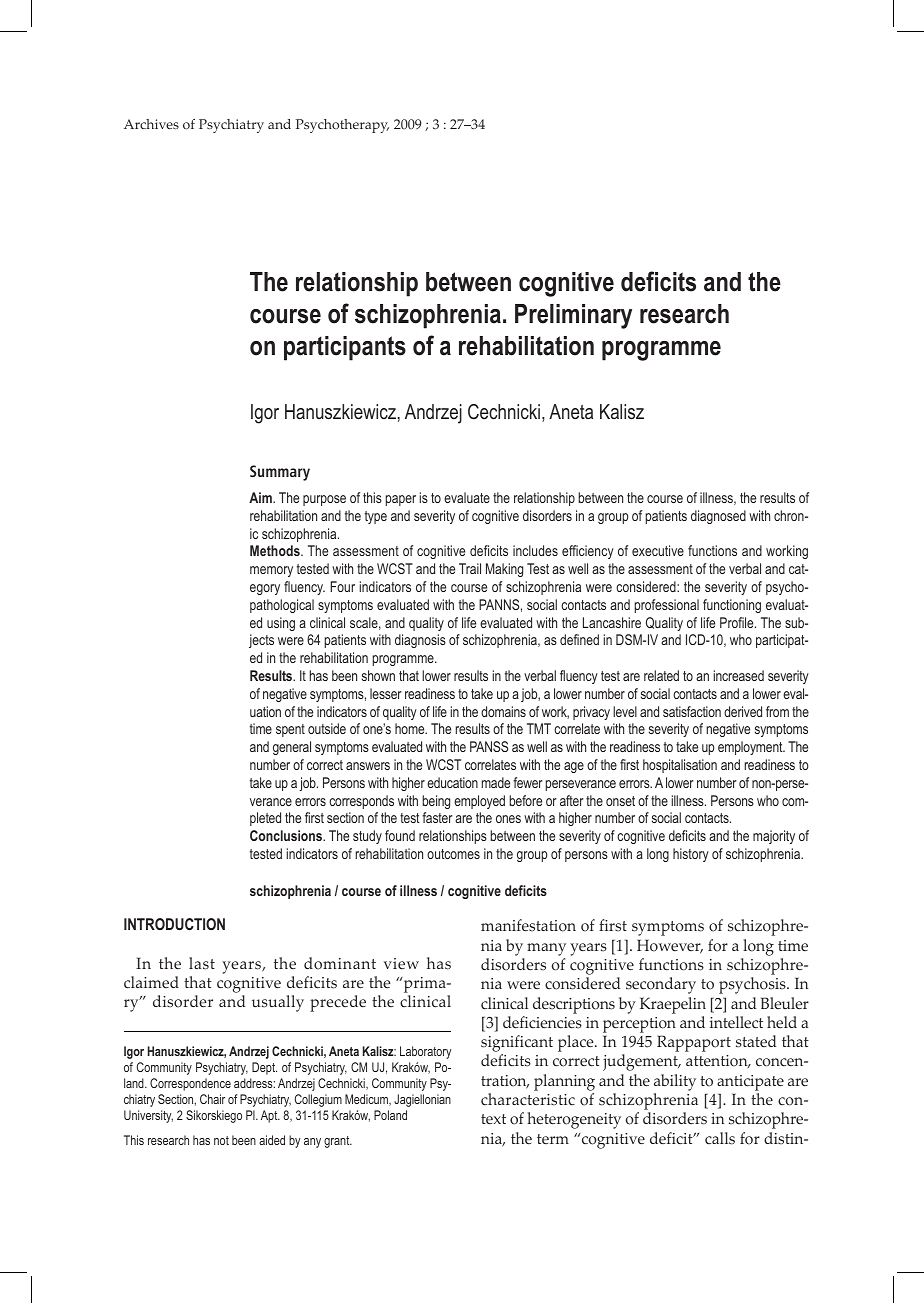  I want to click on spent, so click(290, 730).
